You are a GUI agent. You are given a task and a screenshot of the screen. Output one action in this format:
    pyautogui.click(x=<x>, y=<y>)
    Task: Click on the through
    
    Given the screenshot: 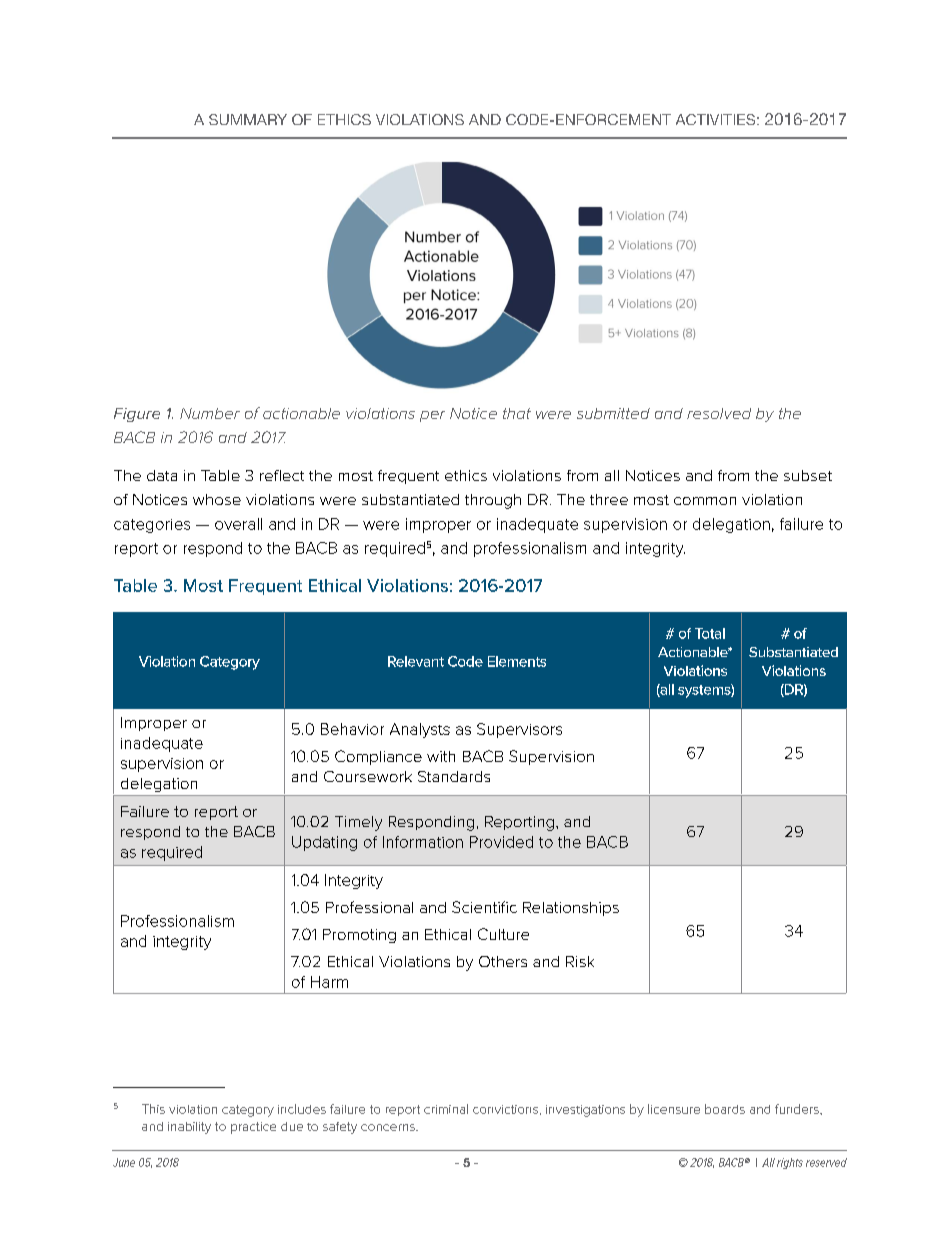 What is the action you would take?
    pyautogui.click(x=493, y=501)
